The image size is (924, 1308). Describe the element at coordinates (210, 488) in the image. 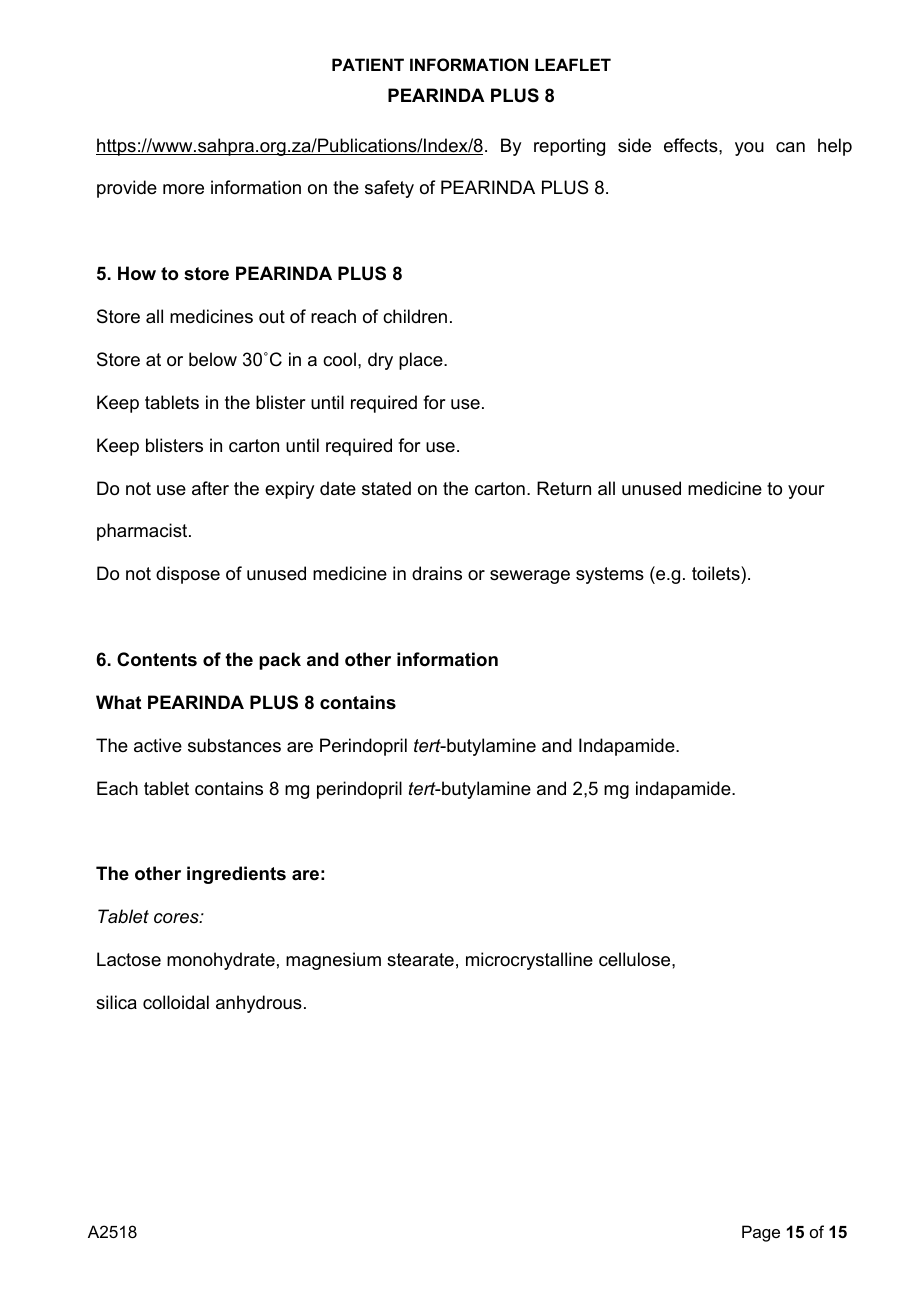

I see `after` at that location.
